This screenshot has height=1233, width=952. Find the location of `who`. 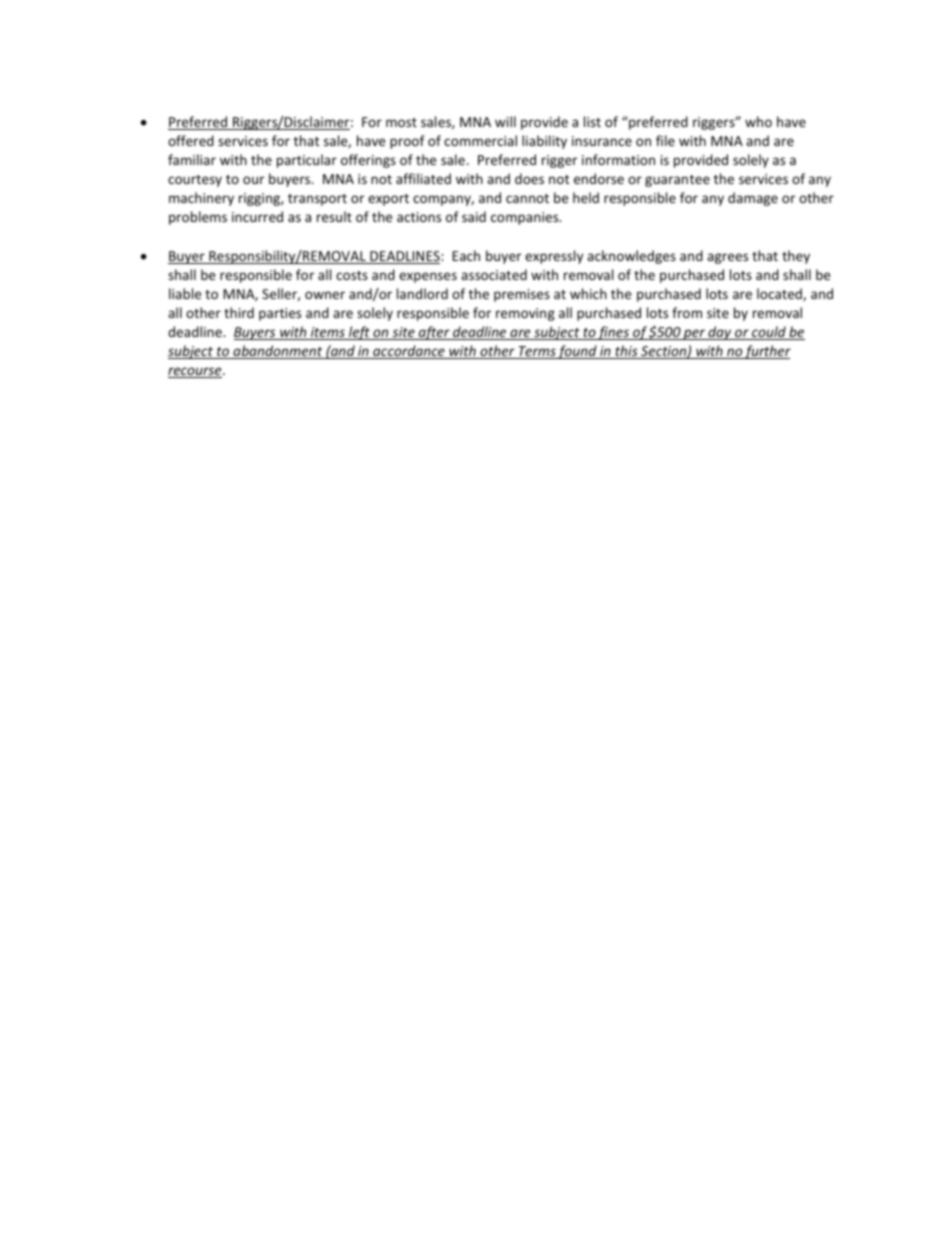

who is located at coordinates (758, 121).
